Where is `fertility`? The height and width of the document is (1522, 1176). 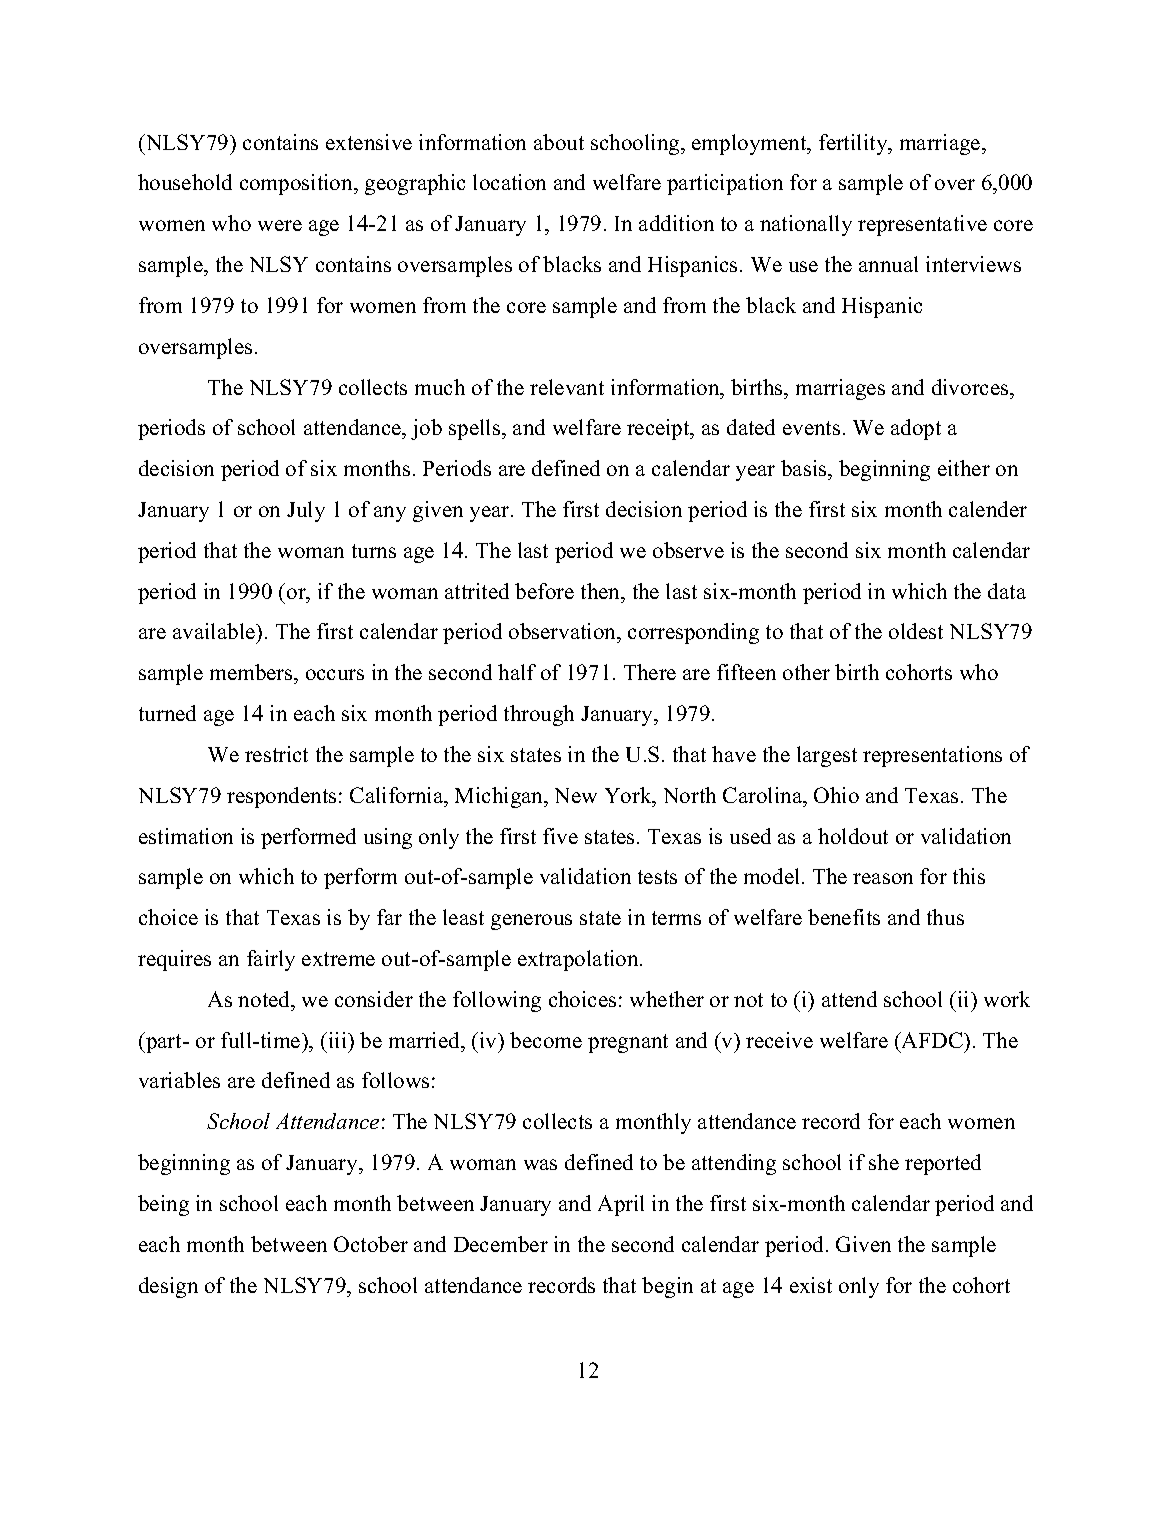
fertility is located at coordinates (854, 144).
